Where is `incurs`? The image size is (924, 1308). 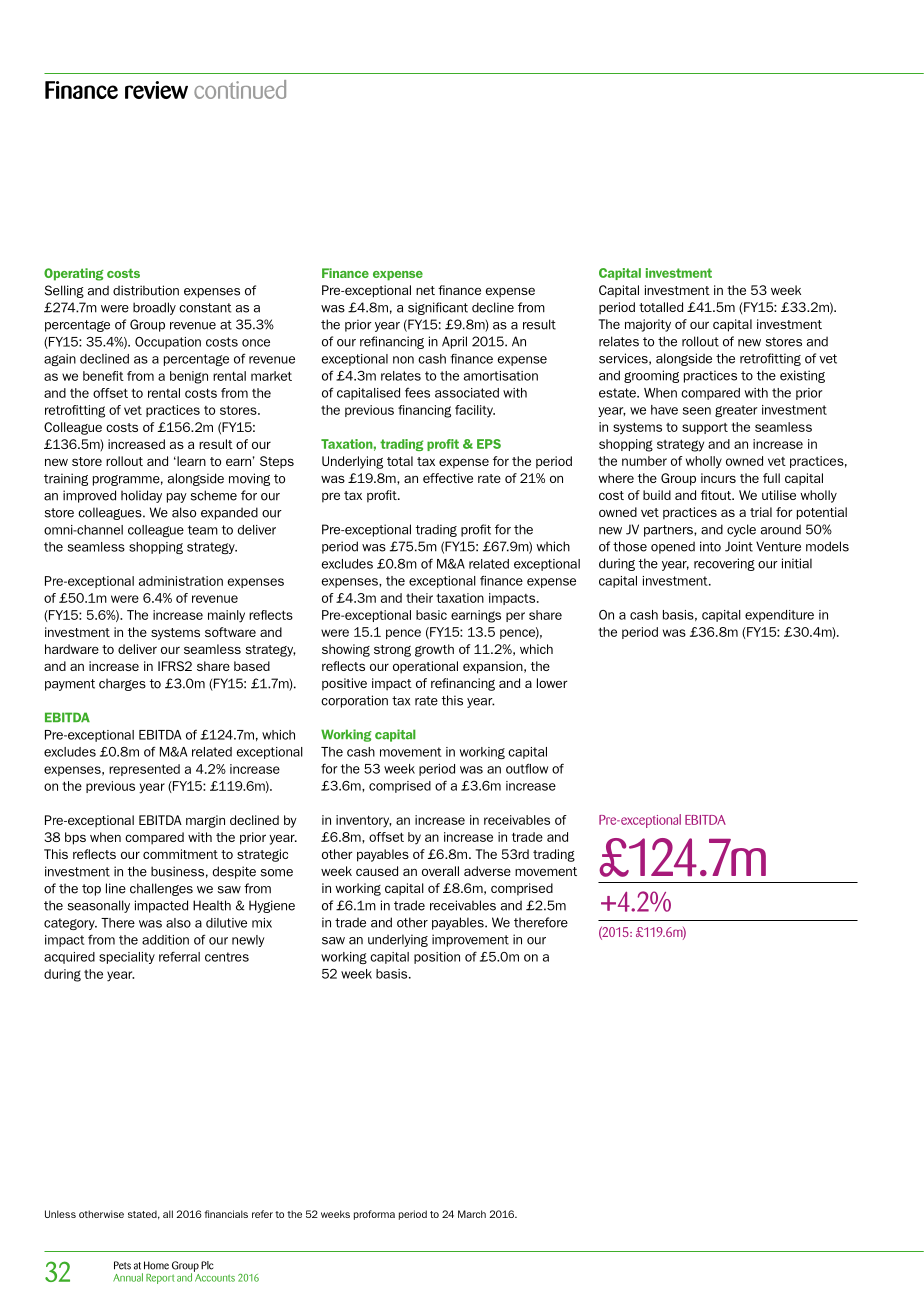 incurs is located at coordinates (718, 478).
